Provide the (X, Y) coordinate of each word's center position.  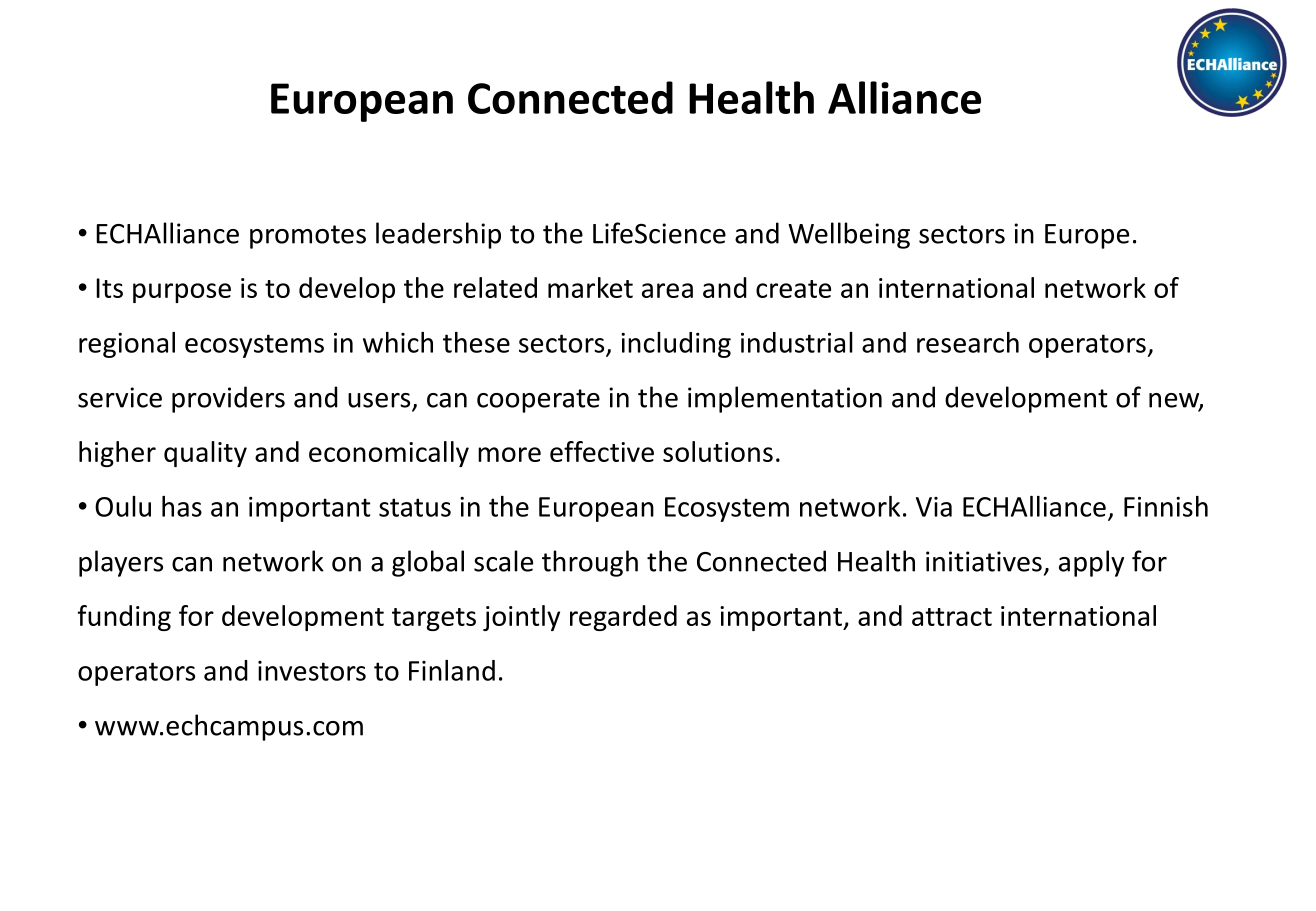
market (590, 287)
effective (602, 451)
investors (312, 671)
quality (205, 454)
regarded (623, 618)
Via (934, 507)
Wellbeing (849, 235)
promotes (308, 237)
